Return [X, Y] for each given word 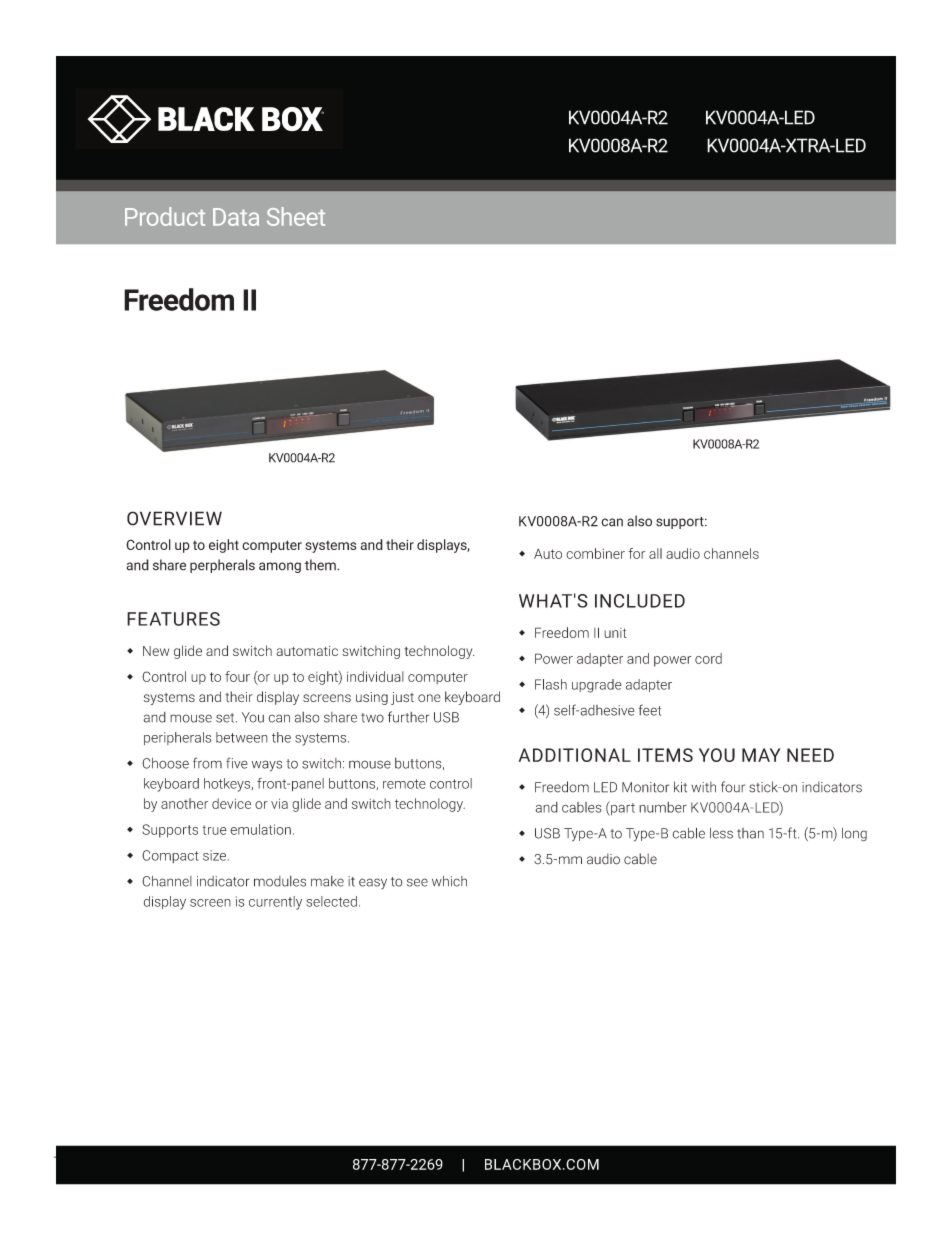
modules [280, 881]
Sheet [296, 216]
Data [236, 217]
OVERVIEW [174, 518]
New [156, 651]
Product [165, 216]
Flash [551, 684]
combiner [595, 553]
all [655, 553]
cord [708, 658]
